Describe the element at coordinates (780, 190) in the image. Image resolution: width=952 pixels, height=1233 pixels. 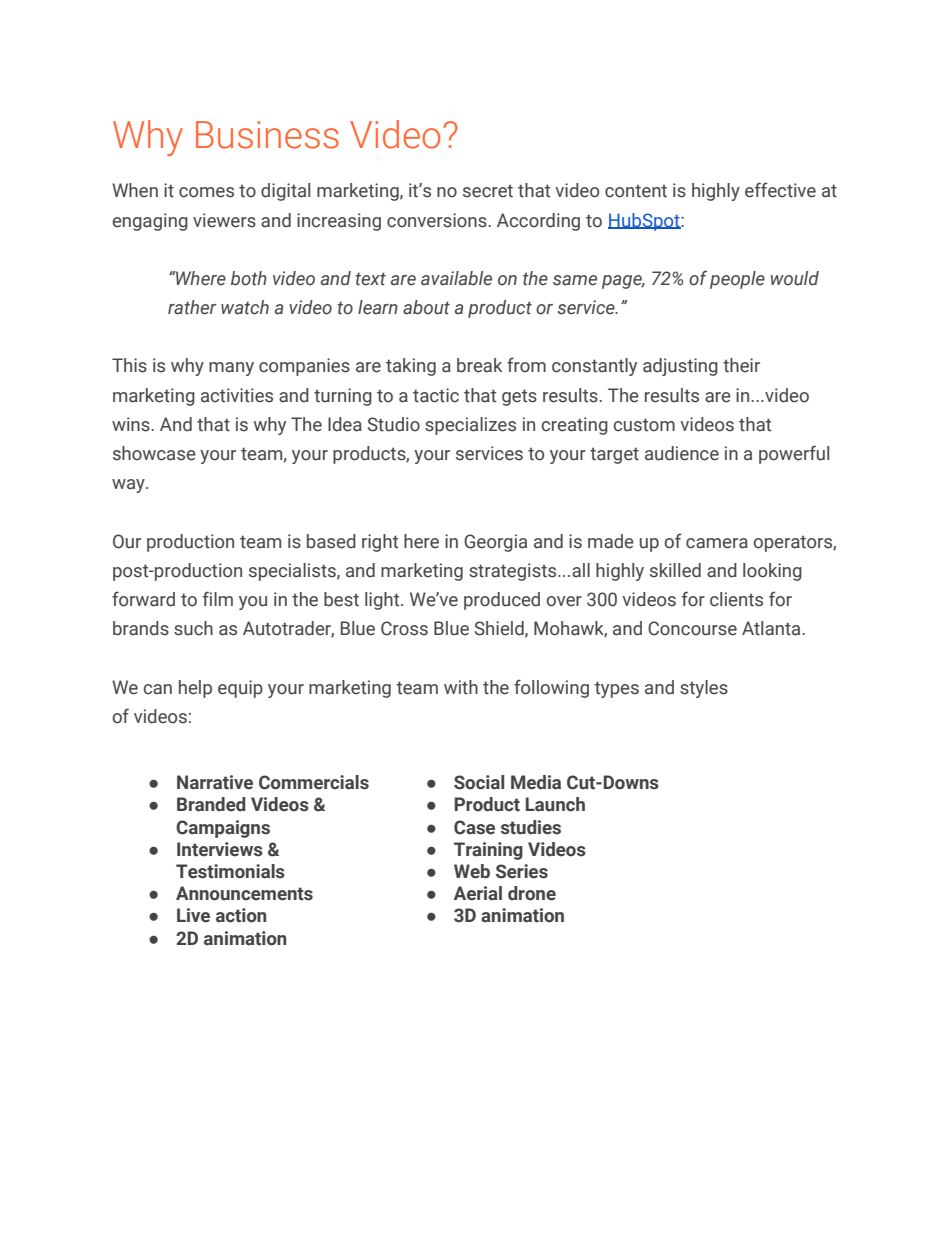
I see `effective` at that location.
